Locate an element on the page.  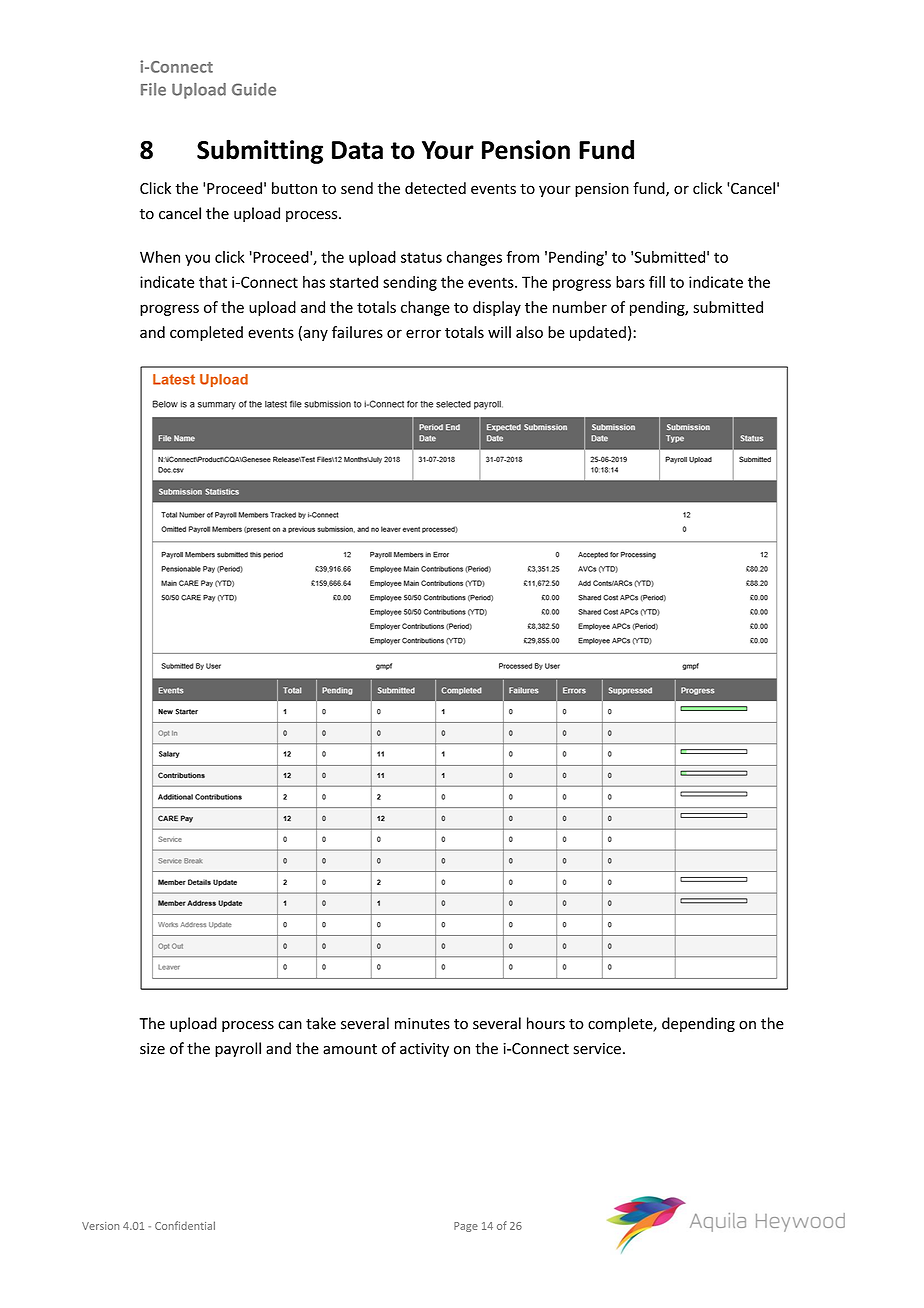
Confidential is located at coordinates (185, 1225).
